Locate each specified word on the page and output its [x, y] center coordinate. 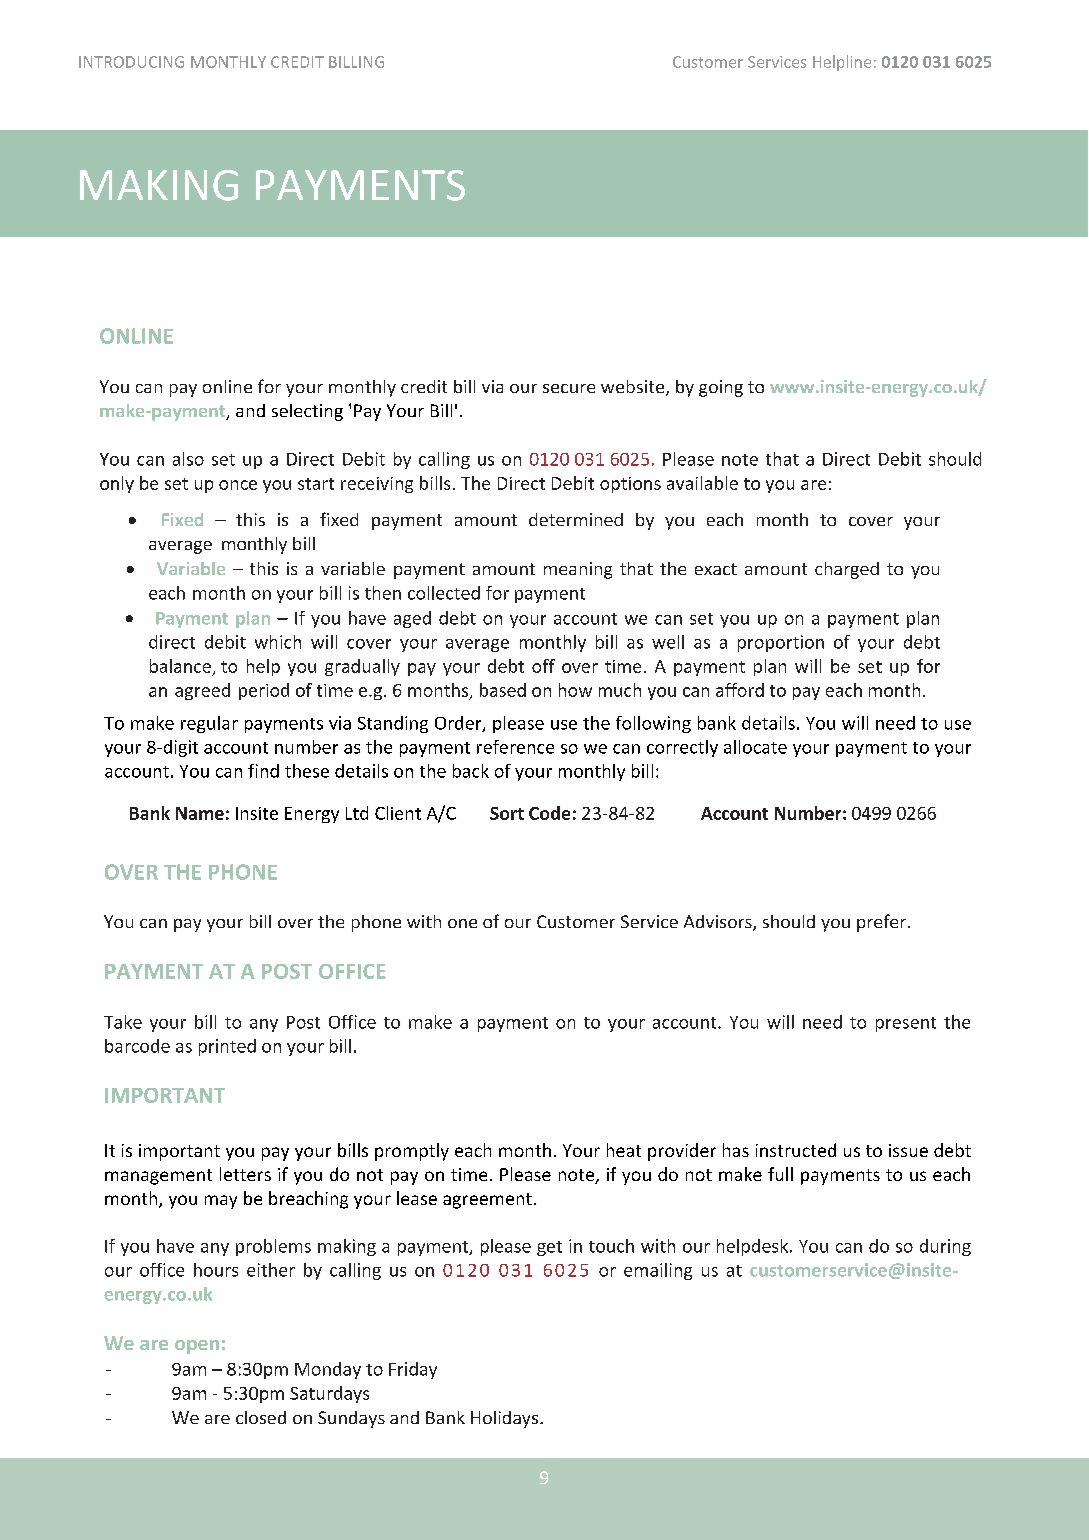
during [945, 1247]
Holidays [506, 1419]
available [702, 483]
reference [515, 747]
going [721, 388]
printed [227, 1047]
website [632, 386]
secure [569, 388]
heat [624, 1150]
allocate [755, 747]
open [197, 1347]
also [188, 459]
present [906, 1024]
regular [209, 724]
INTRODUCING [131, 62]
